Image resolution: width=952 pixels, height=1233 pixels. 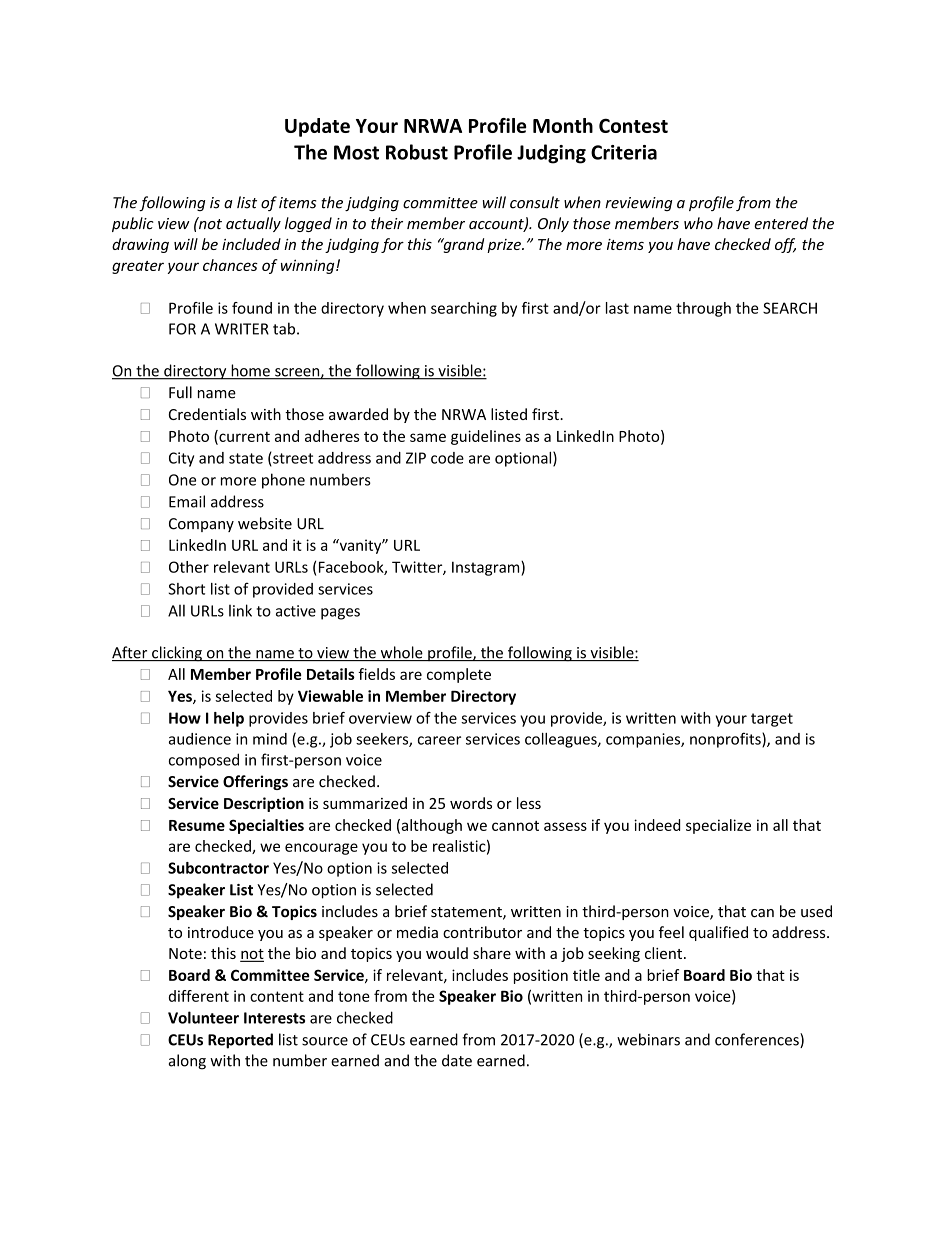 What do you see at coordinates (541, 976) in the document?
I see `position` at bounding box center [541, 976].
